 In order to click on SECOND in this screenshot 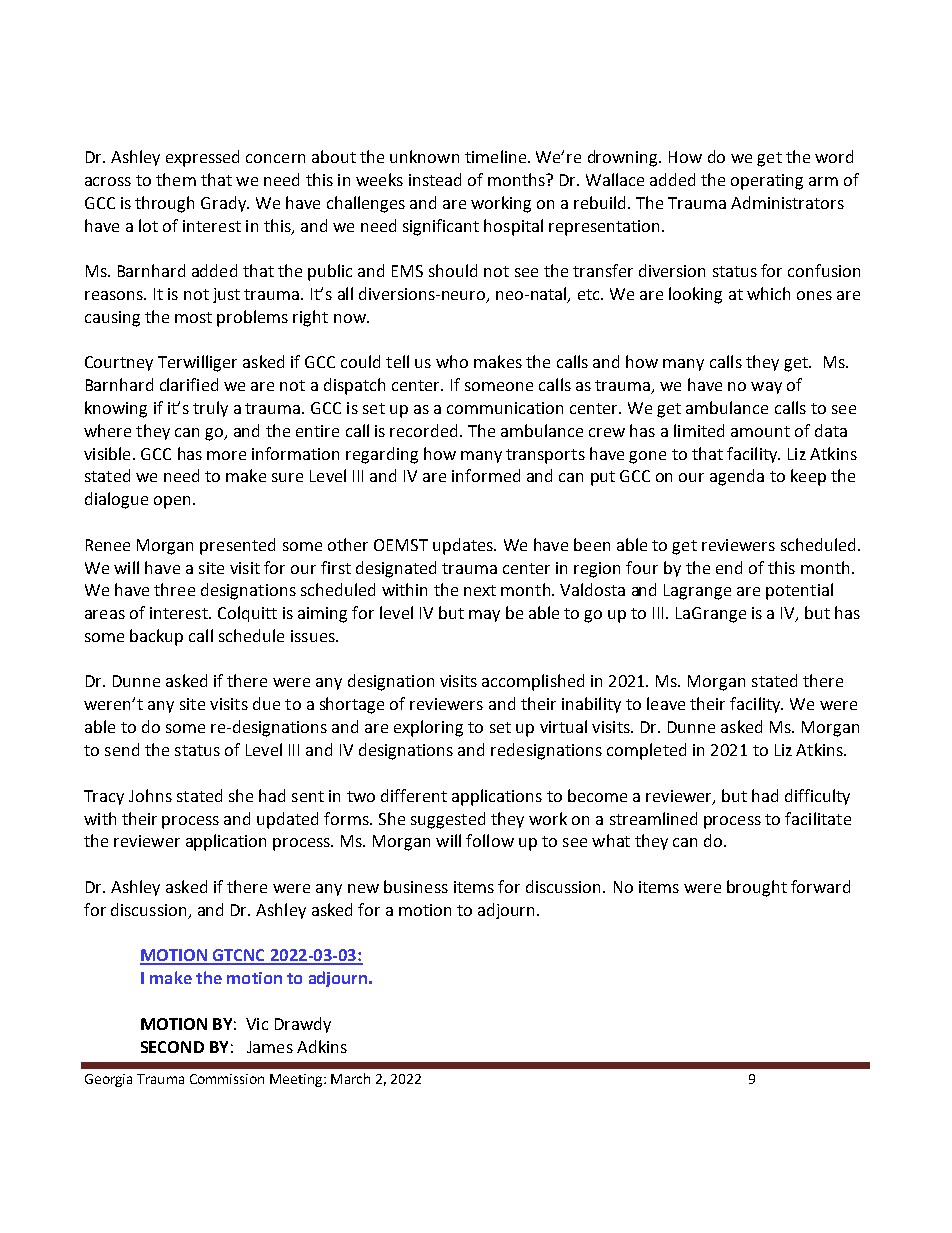, I will do `click(172, 1047)`.
